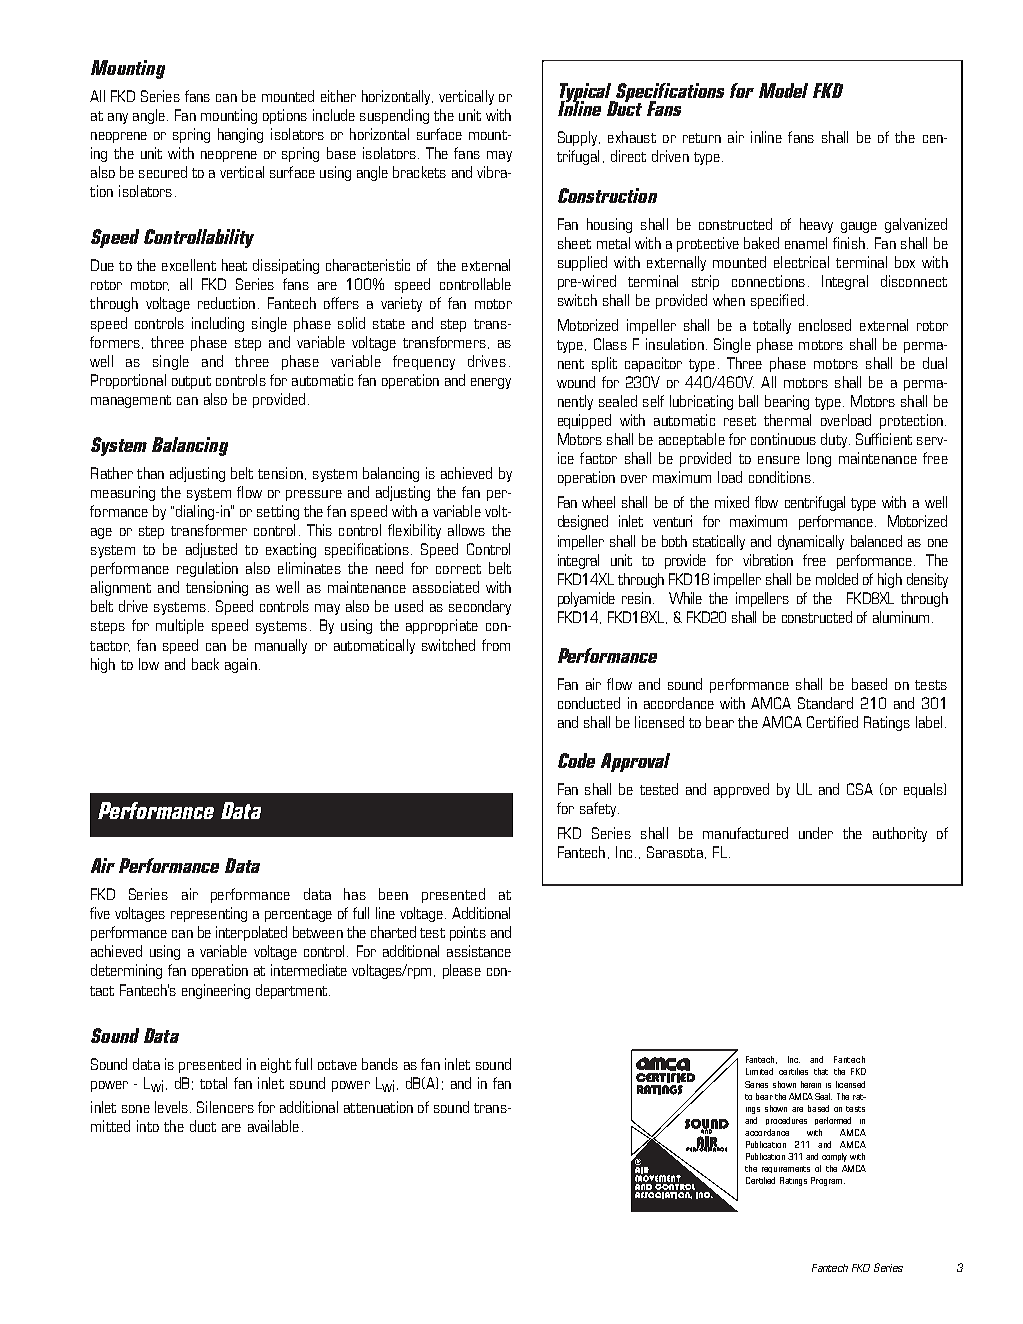 The height and width of the screenshot is (1324, 1023). Describe the element at coordinates (702, 138) in the screenshot. I see `return` at that location.
